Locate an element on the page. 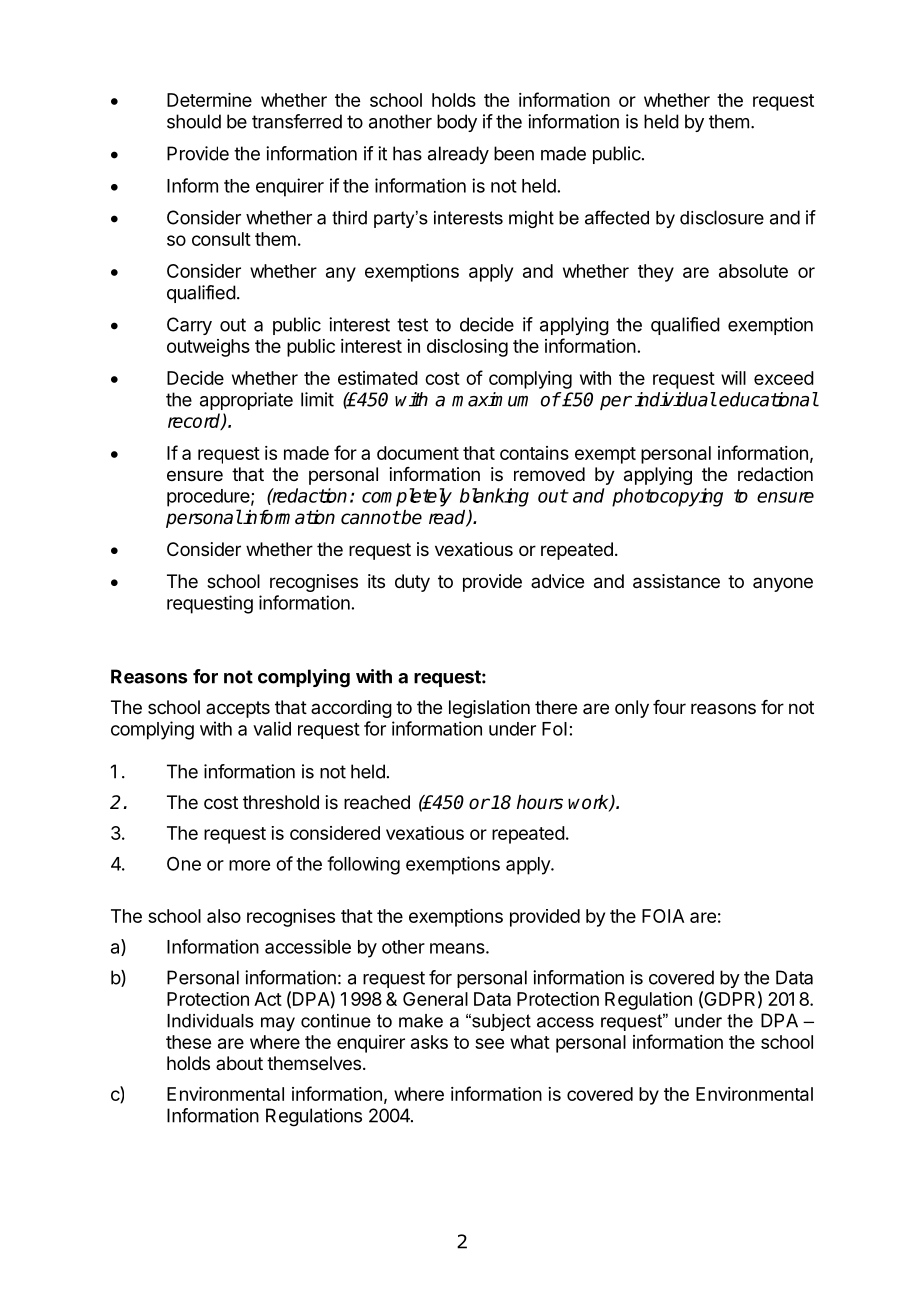 Image resolution: width=924 pixels, height=1308 pixels. body is located at coordinates (457, 123).
